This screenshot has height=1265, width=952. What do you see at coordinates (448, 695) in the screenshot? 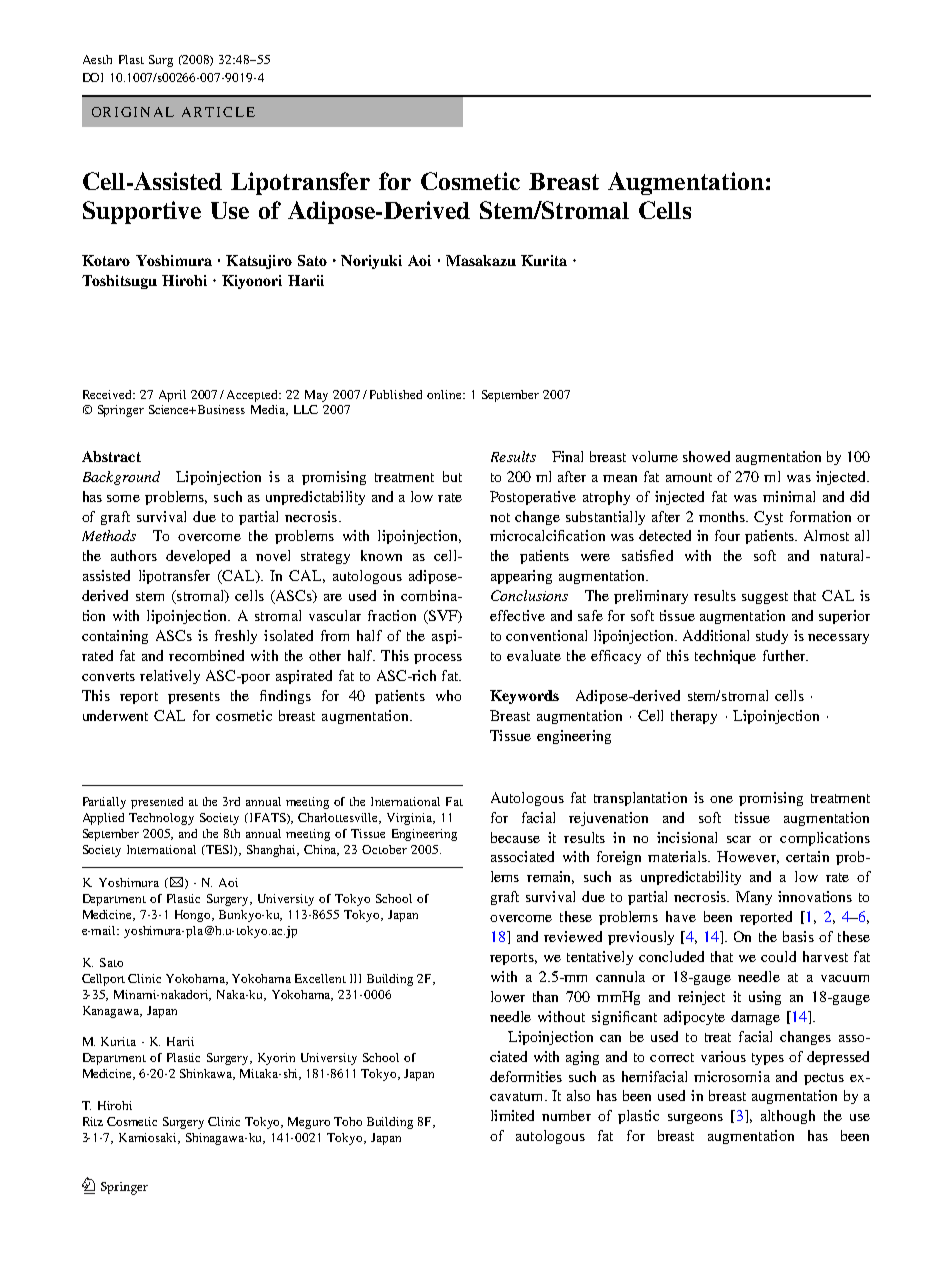
I see `who` at bounding box center [448, 695].
